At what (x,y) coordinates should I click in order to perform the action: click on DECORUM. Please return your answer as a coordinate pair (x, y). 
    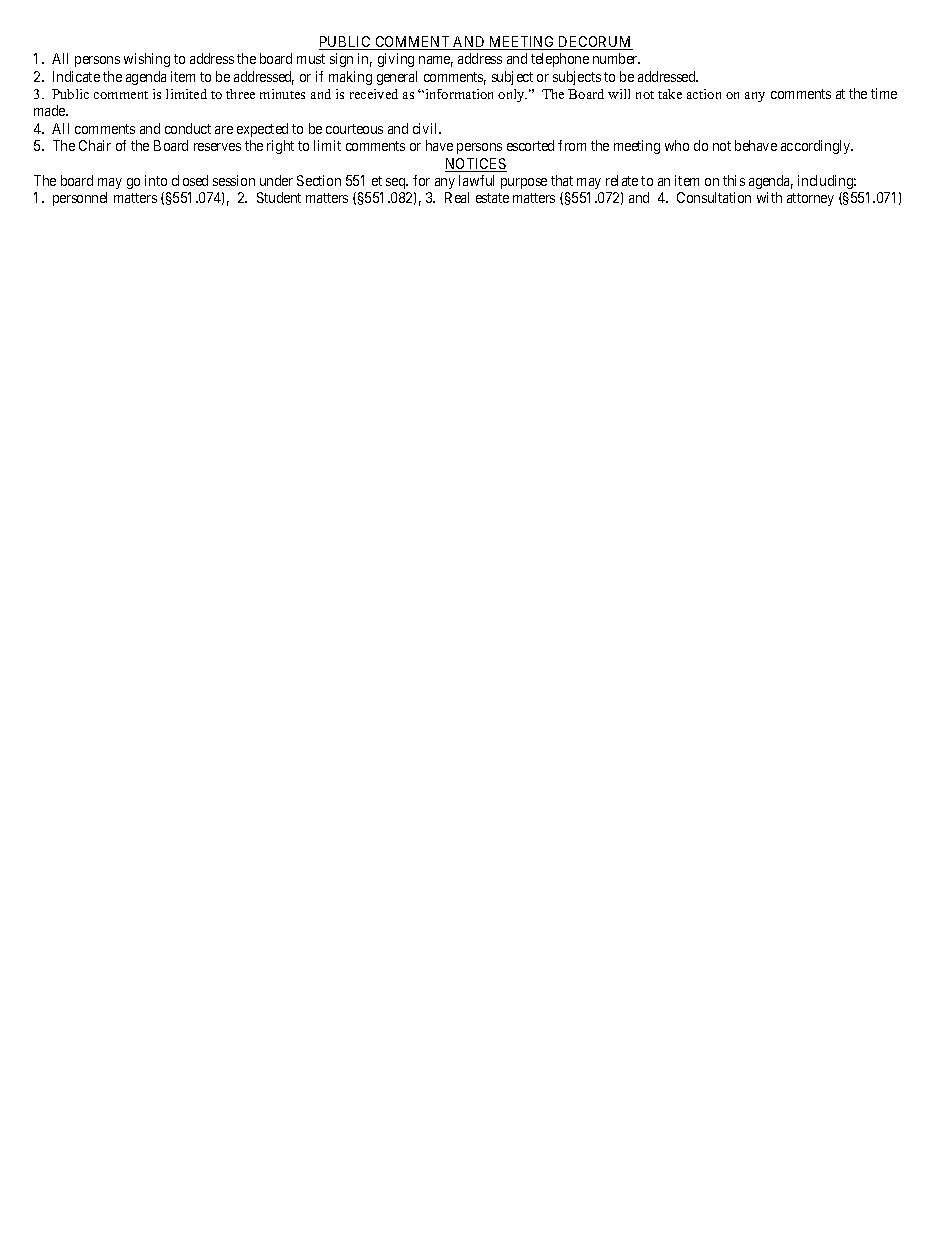
    Looking at the image, I should click on (595, 43).
